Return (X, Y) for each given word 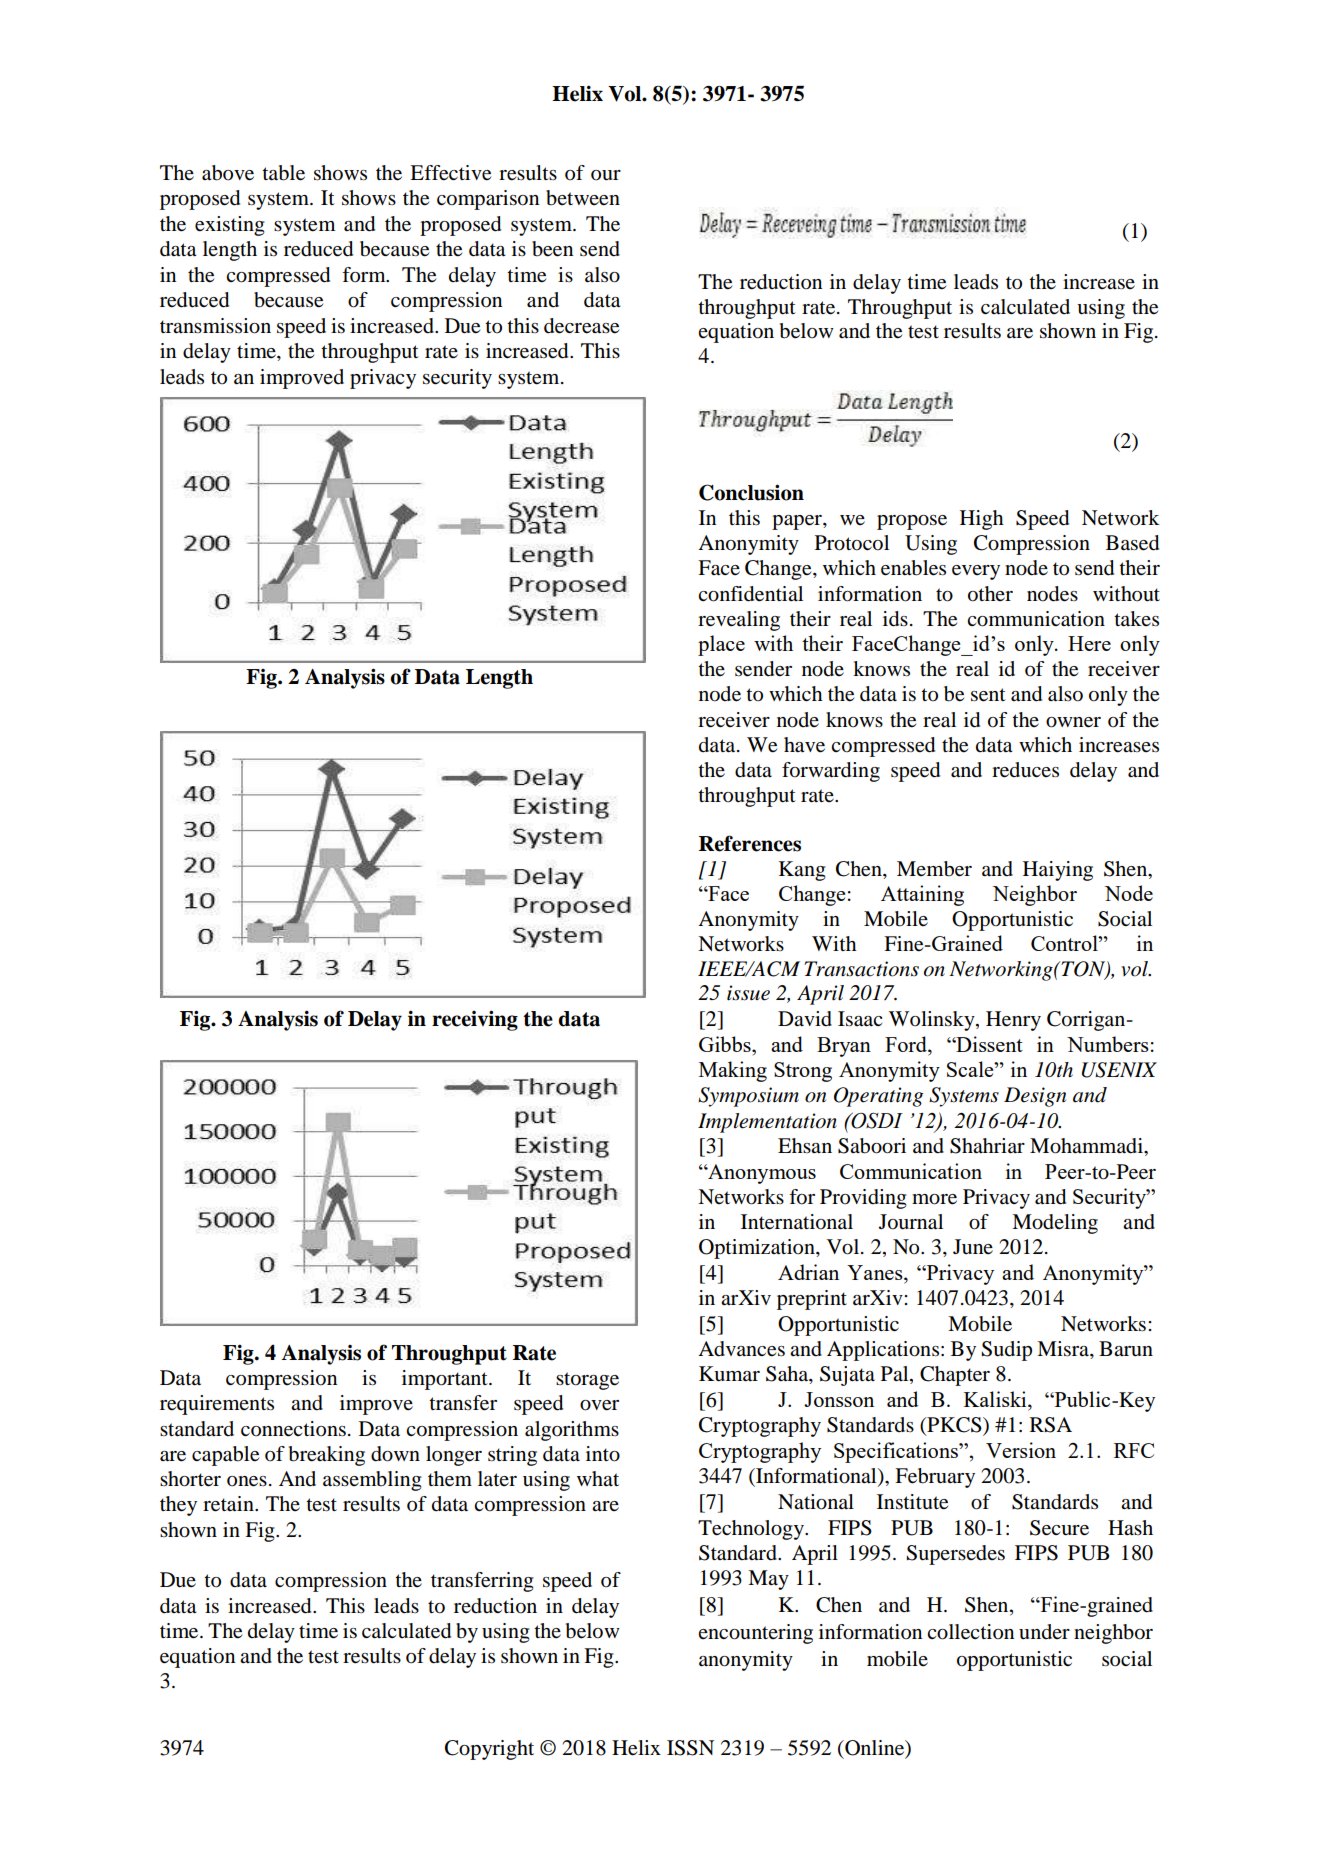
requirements (217, 1405)
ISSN (690, 1748)
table (283, 173)
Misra (1064, 1349)
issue (748, 993)
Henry (1013, 1021)
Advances (741, 1349)
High (982, 520)
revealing (739, 621)
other (990, 594)
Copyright (489, 1750)
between (583, 198)
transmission (215, 326)
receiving (475, 1020)
